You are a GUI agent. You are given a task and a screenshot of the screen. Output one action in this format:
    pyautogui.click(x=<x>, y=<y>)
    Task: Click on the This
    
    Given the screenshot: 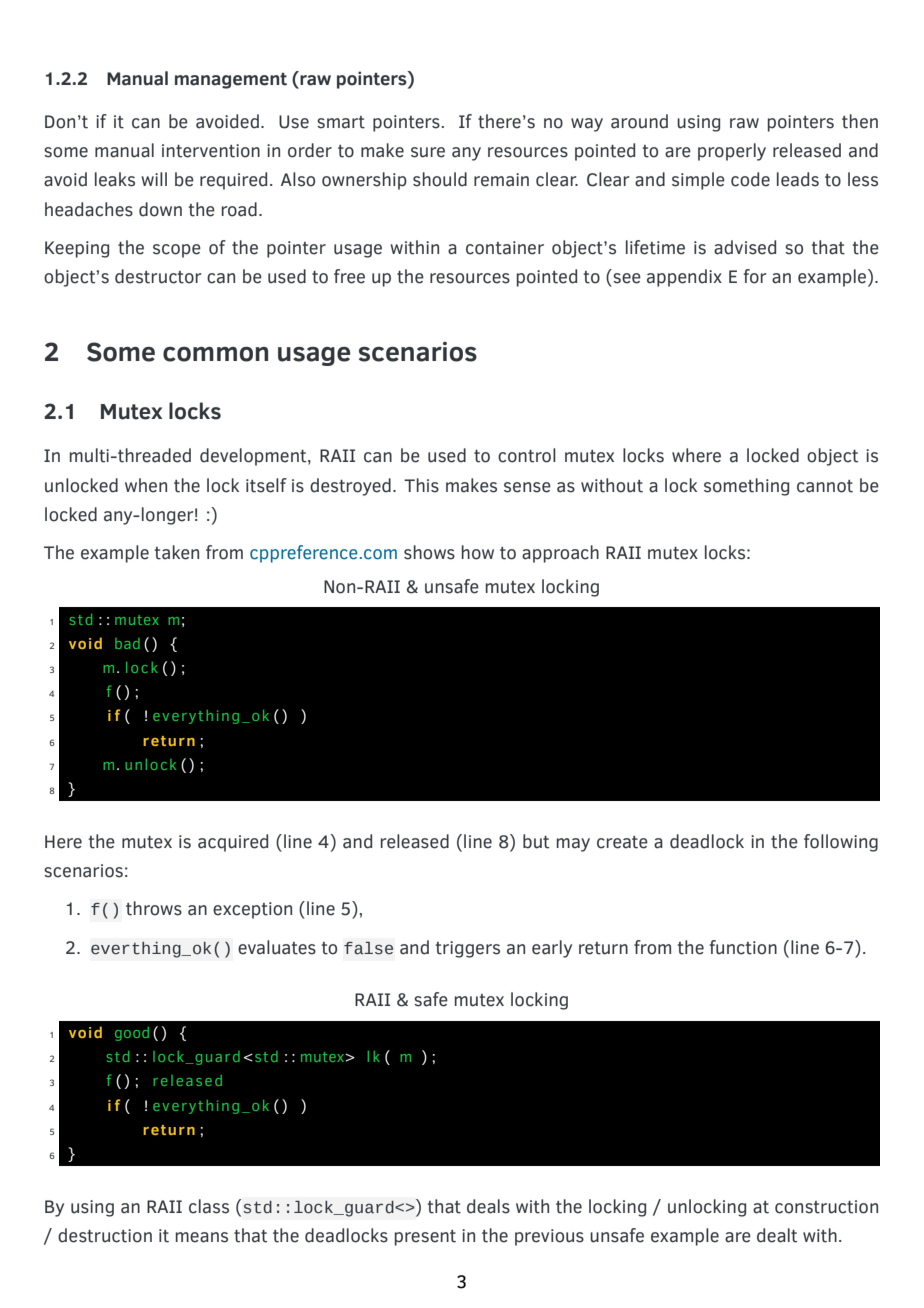 What is the action you would take?
    pyautogui.click(x=421, y=485)
